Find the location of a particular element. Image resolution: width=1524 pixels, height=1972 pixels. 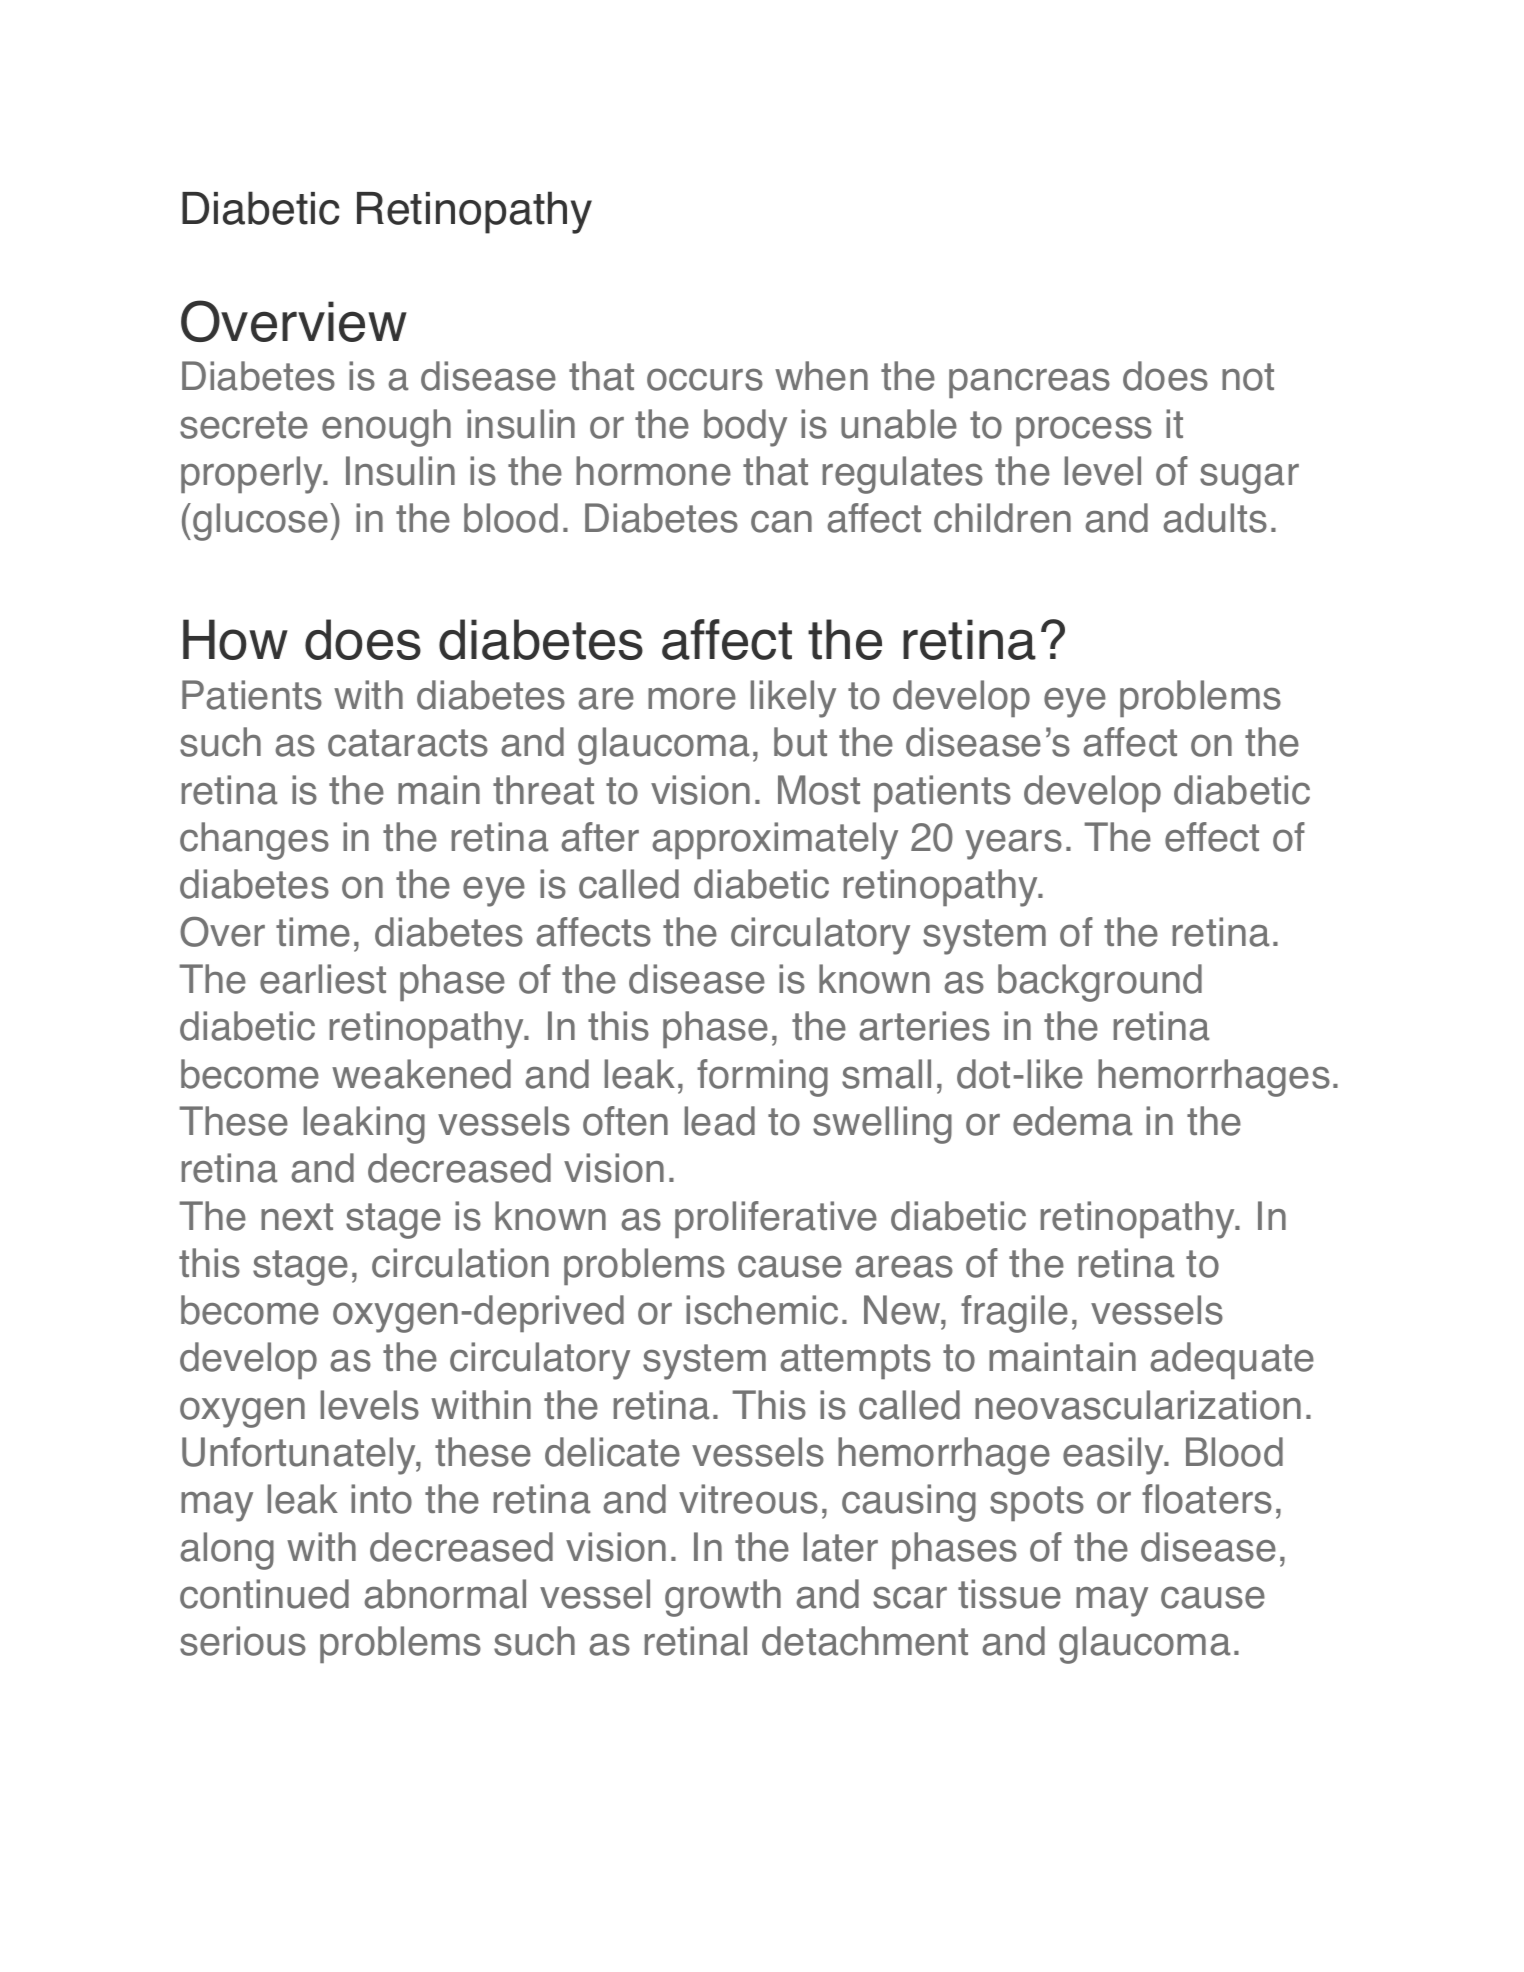

next is located at coordinates (297, 1217).
